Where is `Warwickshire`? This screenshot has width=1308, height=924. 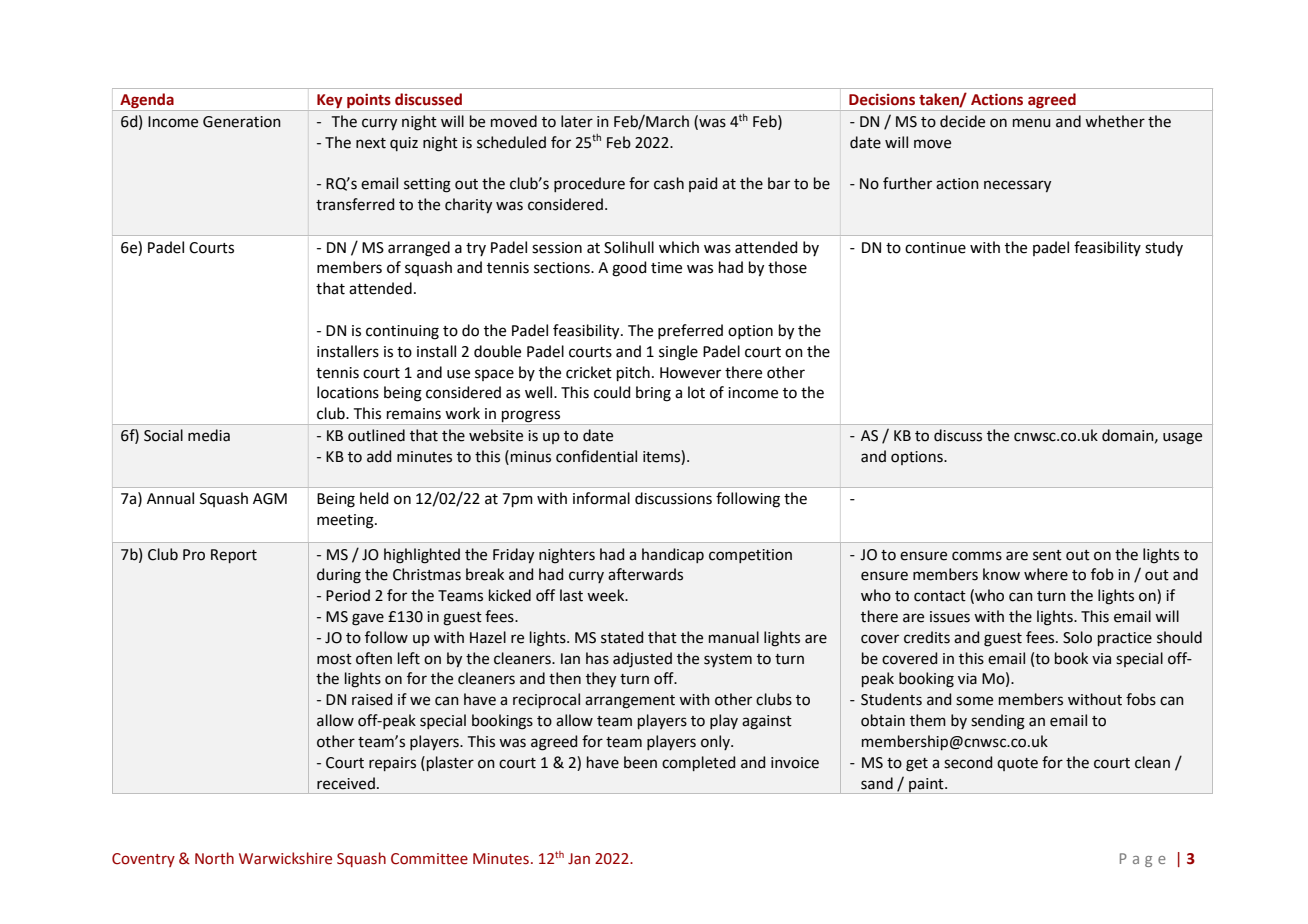 Warwickshire is located at coordinates (285, 858).
